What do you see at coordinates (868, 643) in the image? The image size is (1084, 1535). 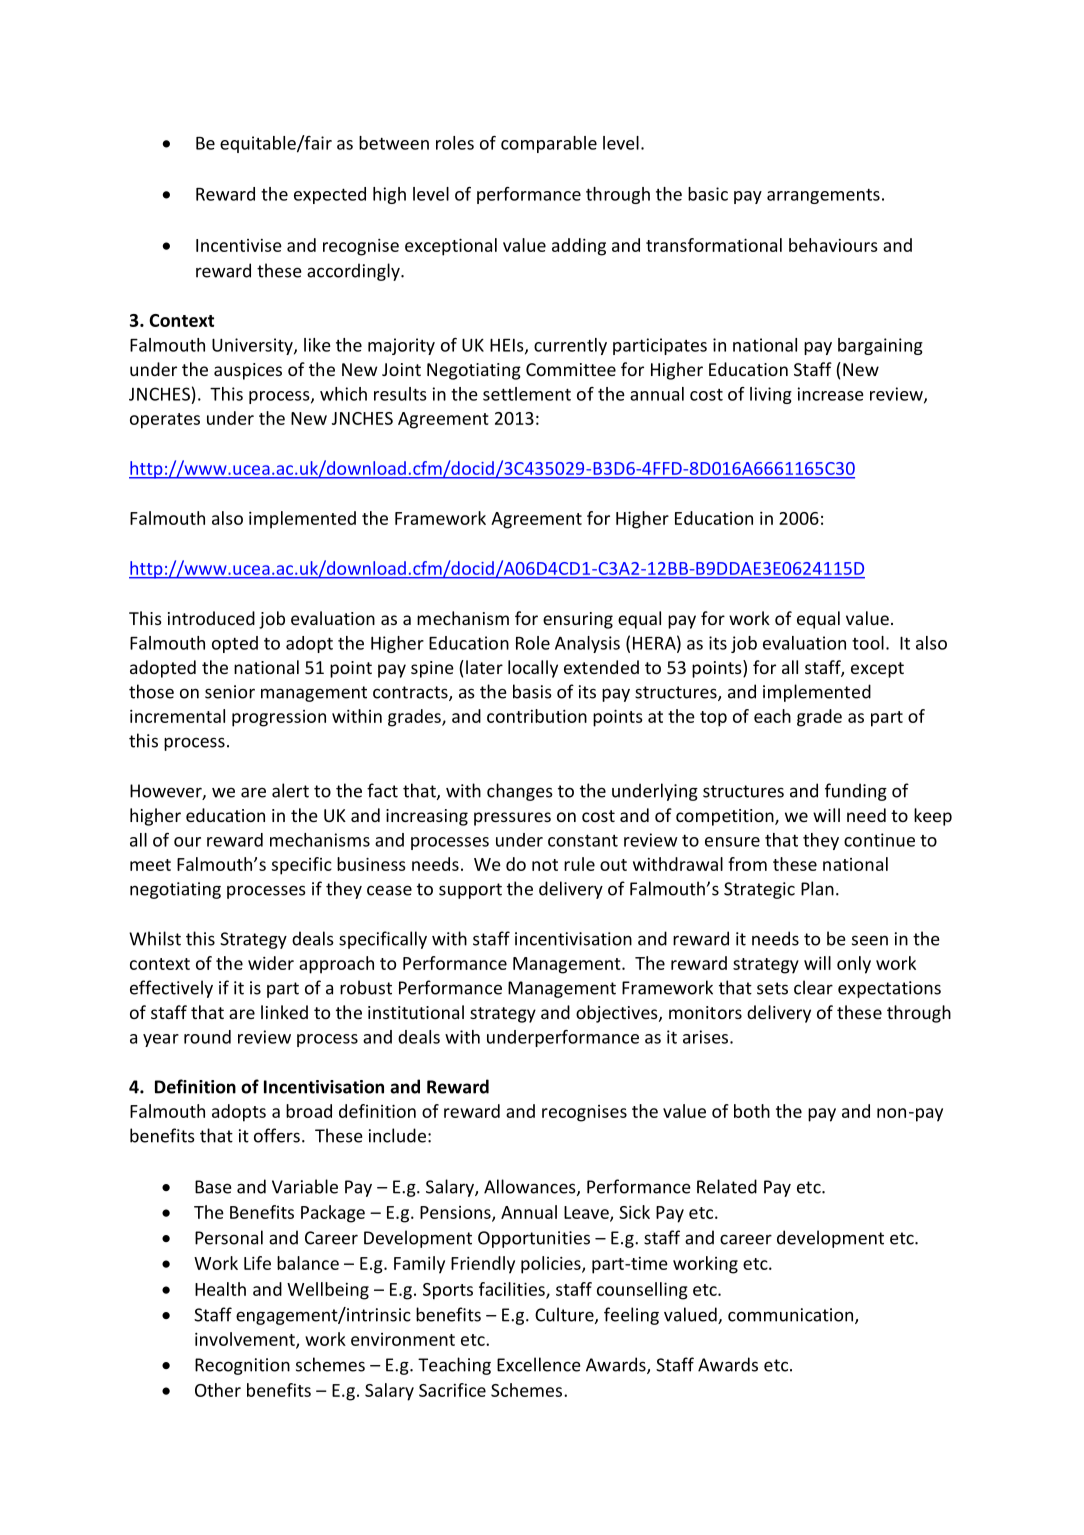 I see `tool` at bounding box center [868, 643].
